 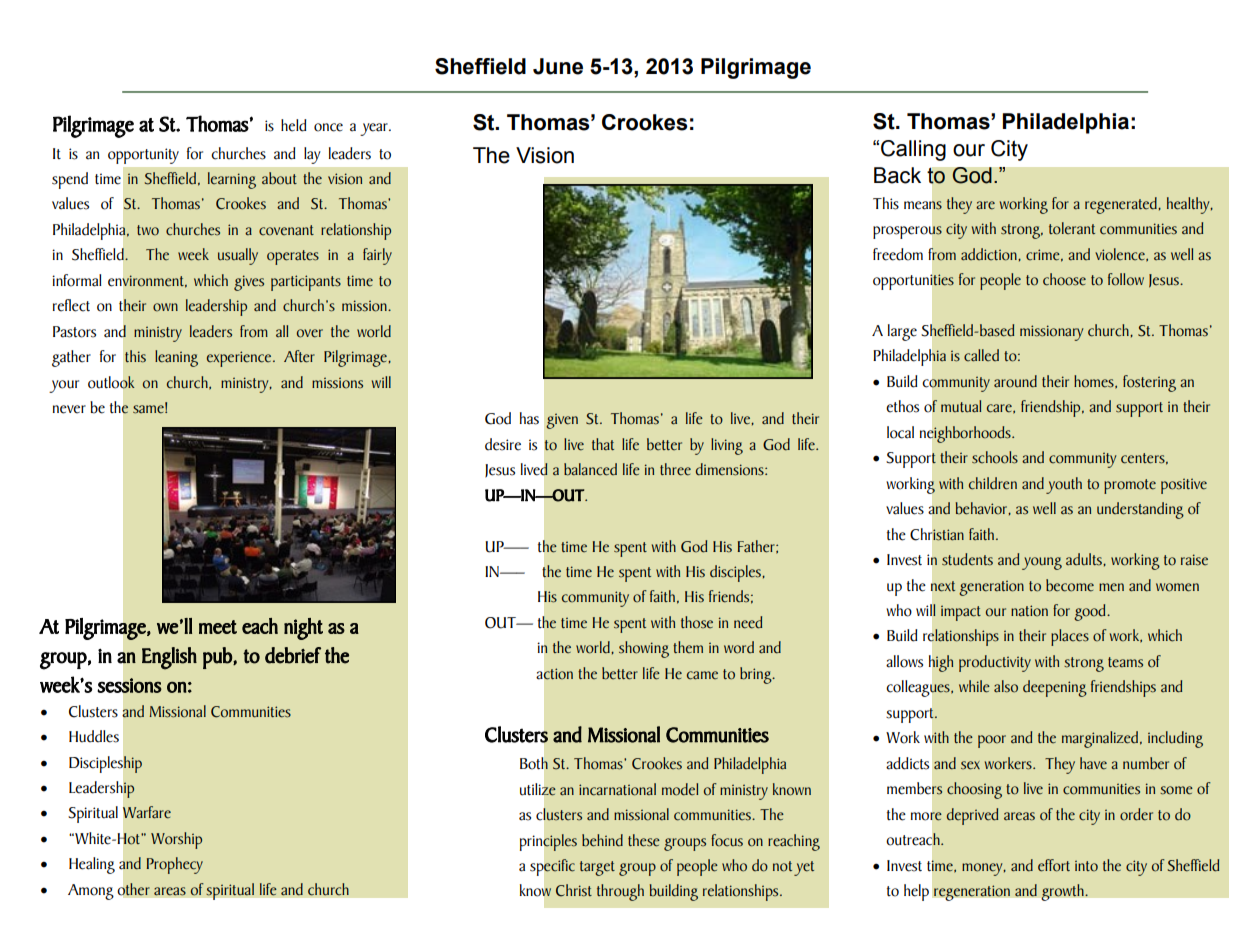 I want to click on given, so click(x=562, y=421).
